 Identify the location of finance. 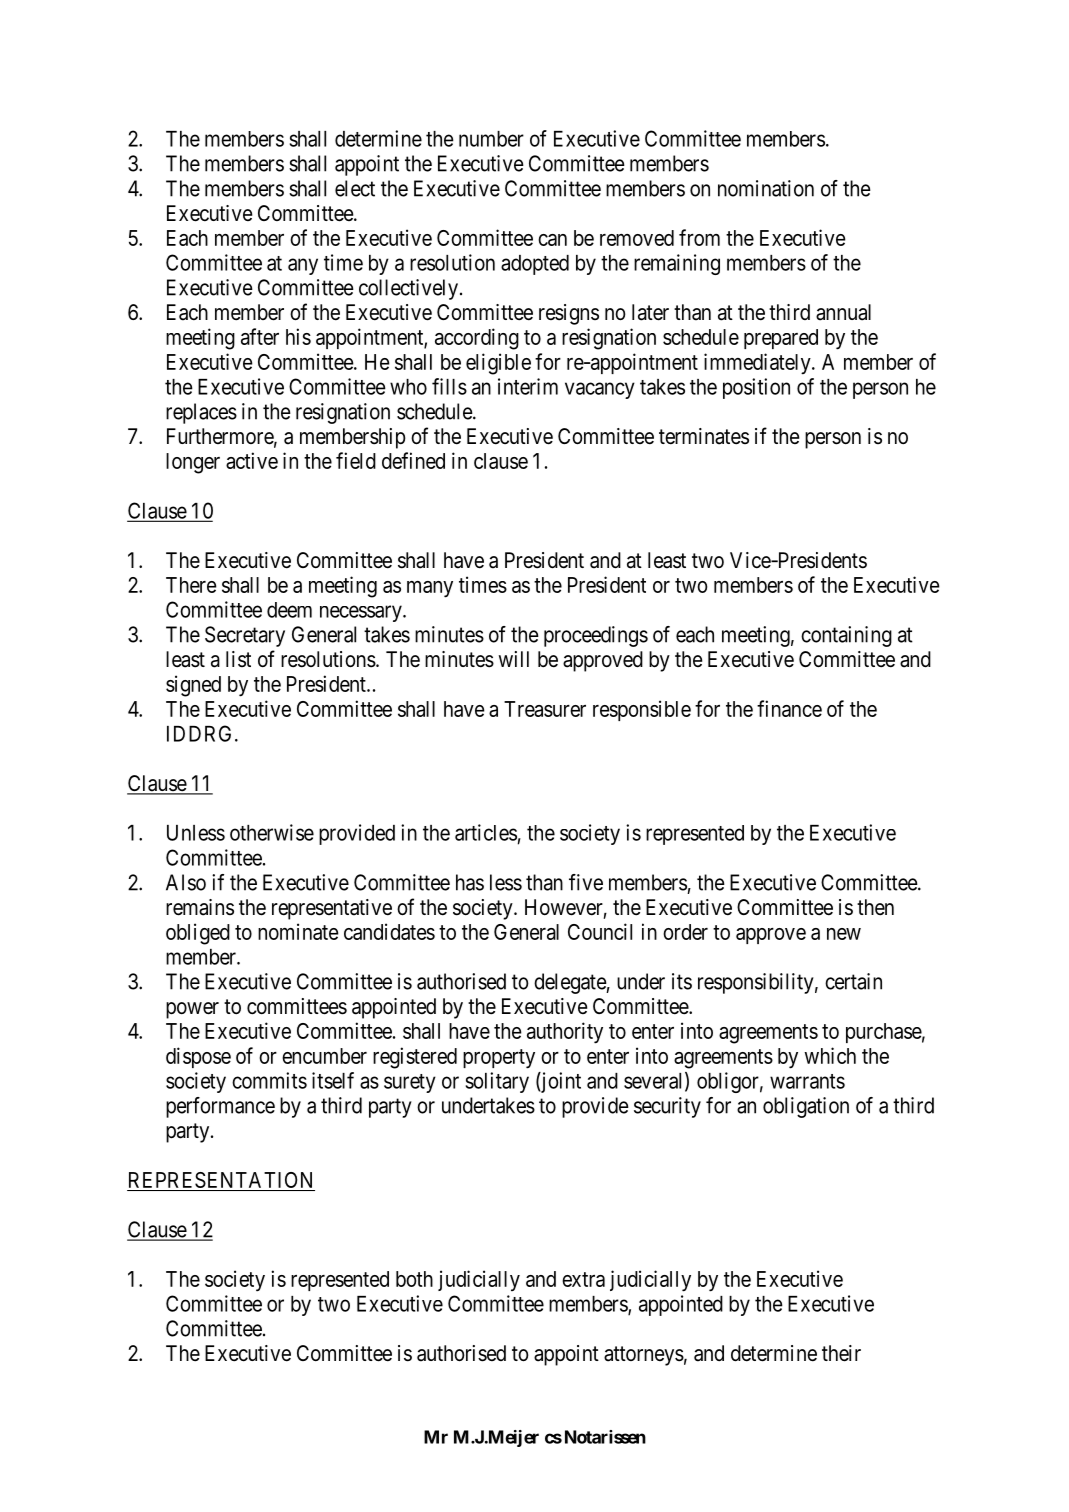
(789, 708).
